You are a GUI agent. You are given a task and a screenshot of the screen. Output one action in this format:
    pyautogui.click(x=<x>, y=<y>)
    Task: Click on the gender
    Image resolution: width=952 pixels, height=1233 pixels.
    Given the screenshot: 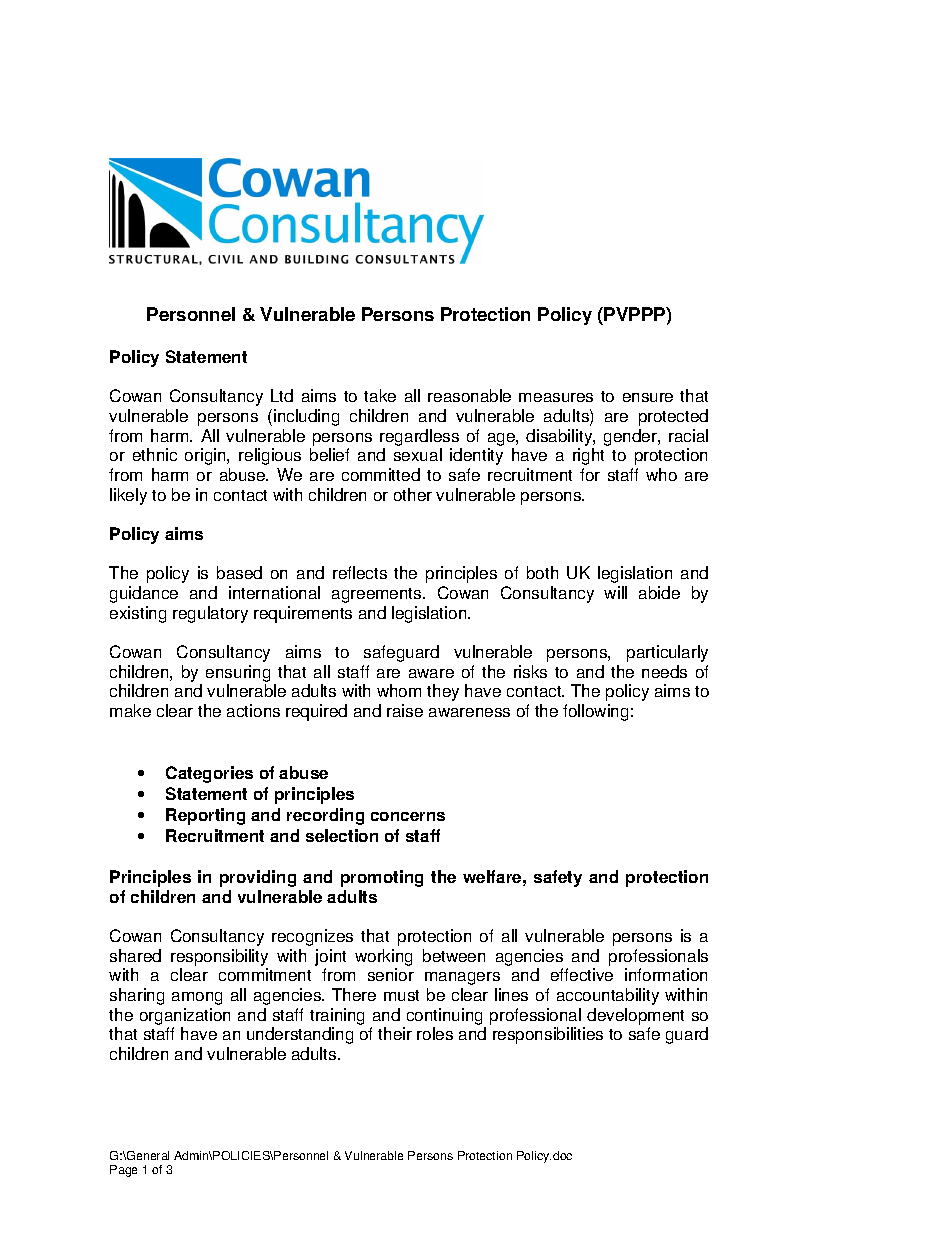 What is the action you would take?
    pyautogui.click(x=631, y=437)
